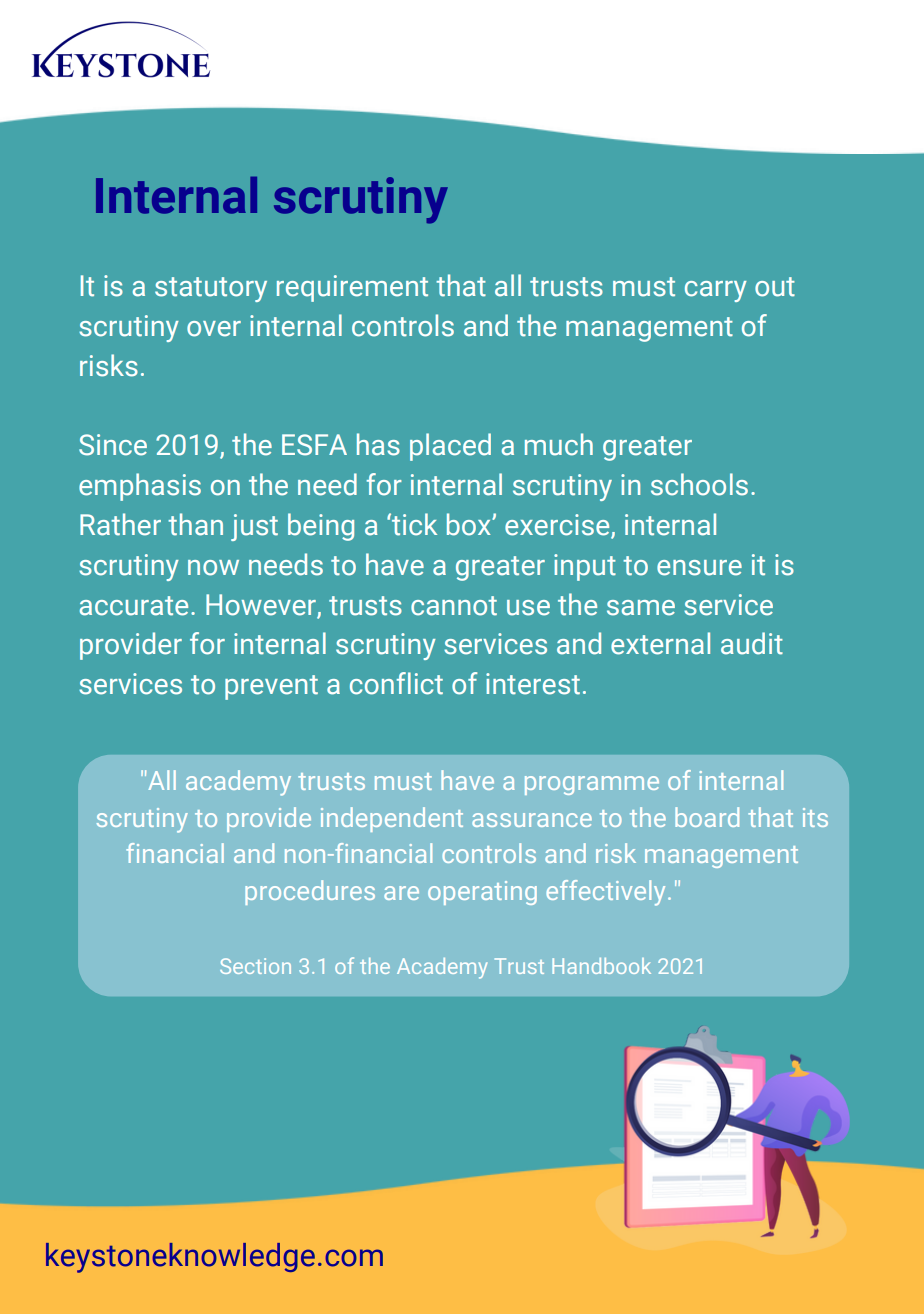 The image size is (924, 1314). What do you see at coordinates (482, 893) in the document?
I see `operating` at bounding box center [482, 893].
